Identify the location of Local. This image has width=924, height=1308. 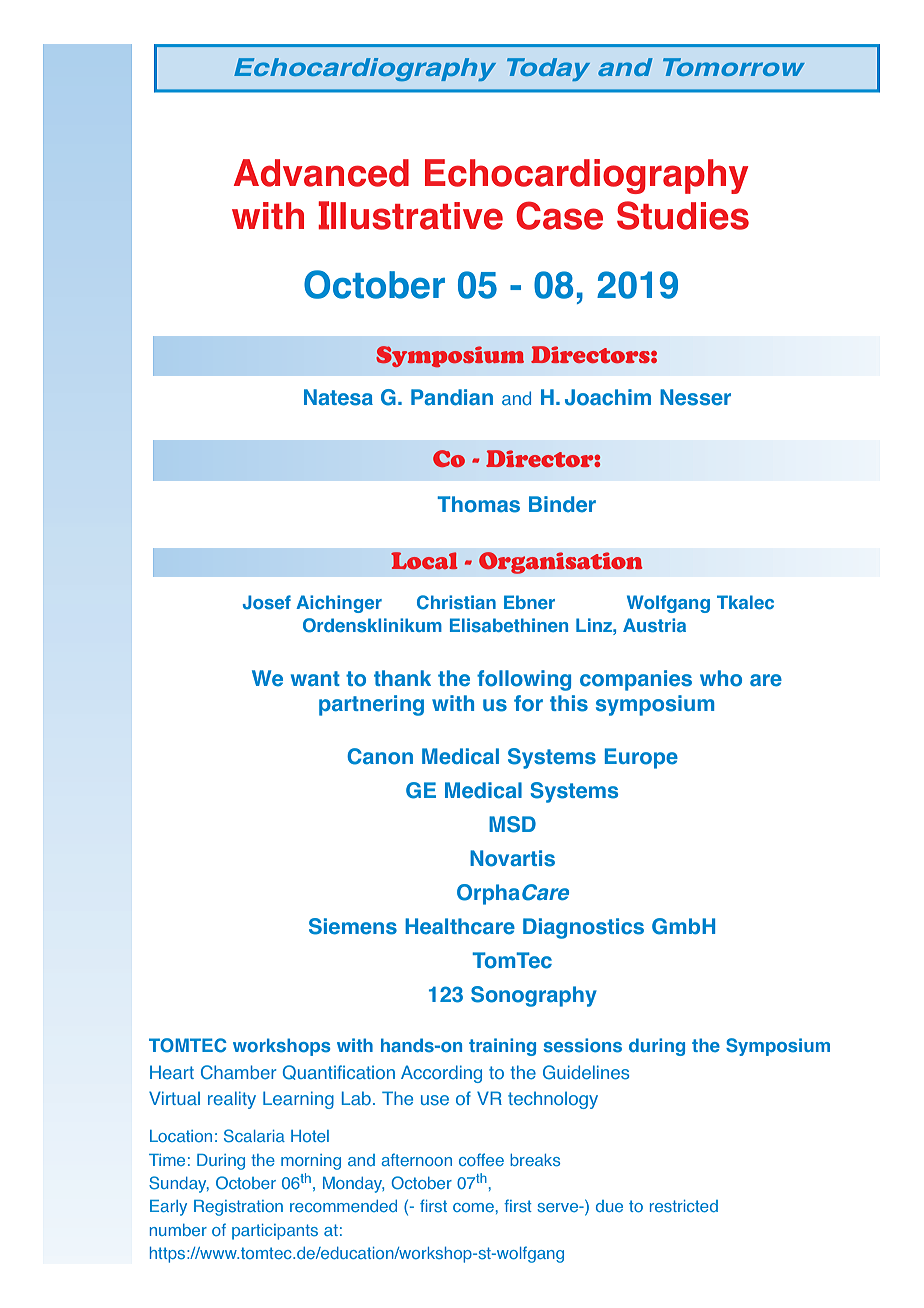
(424, 560).
